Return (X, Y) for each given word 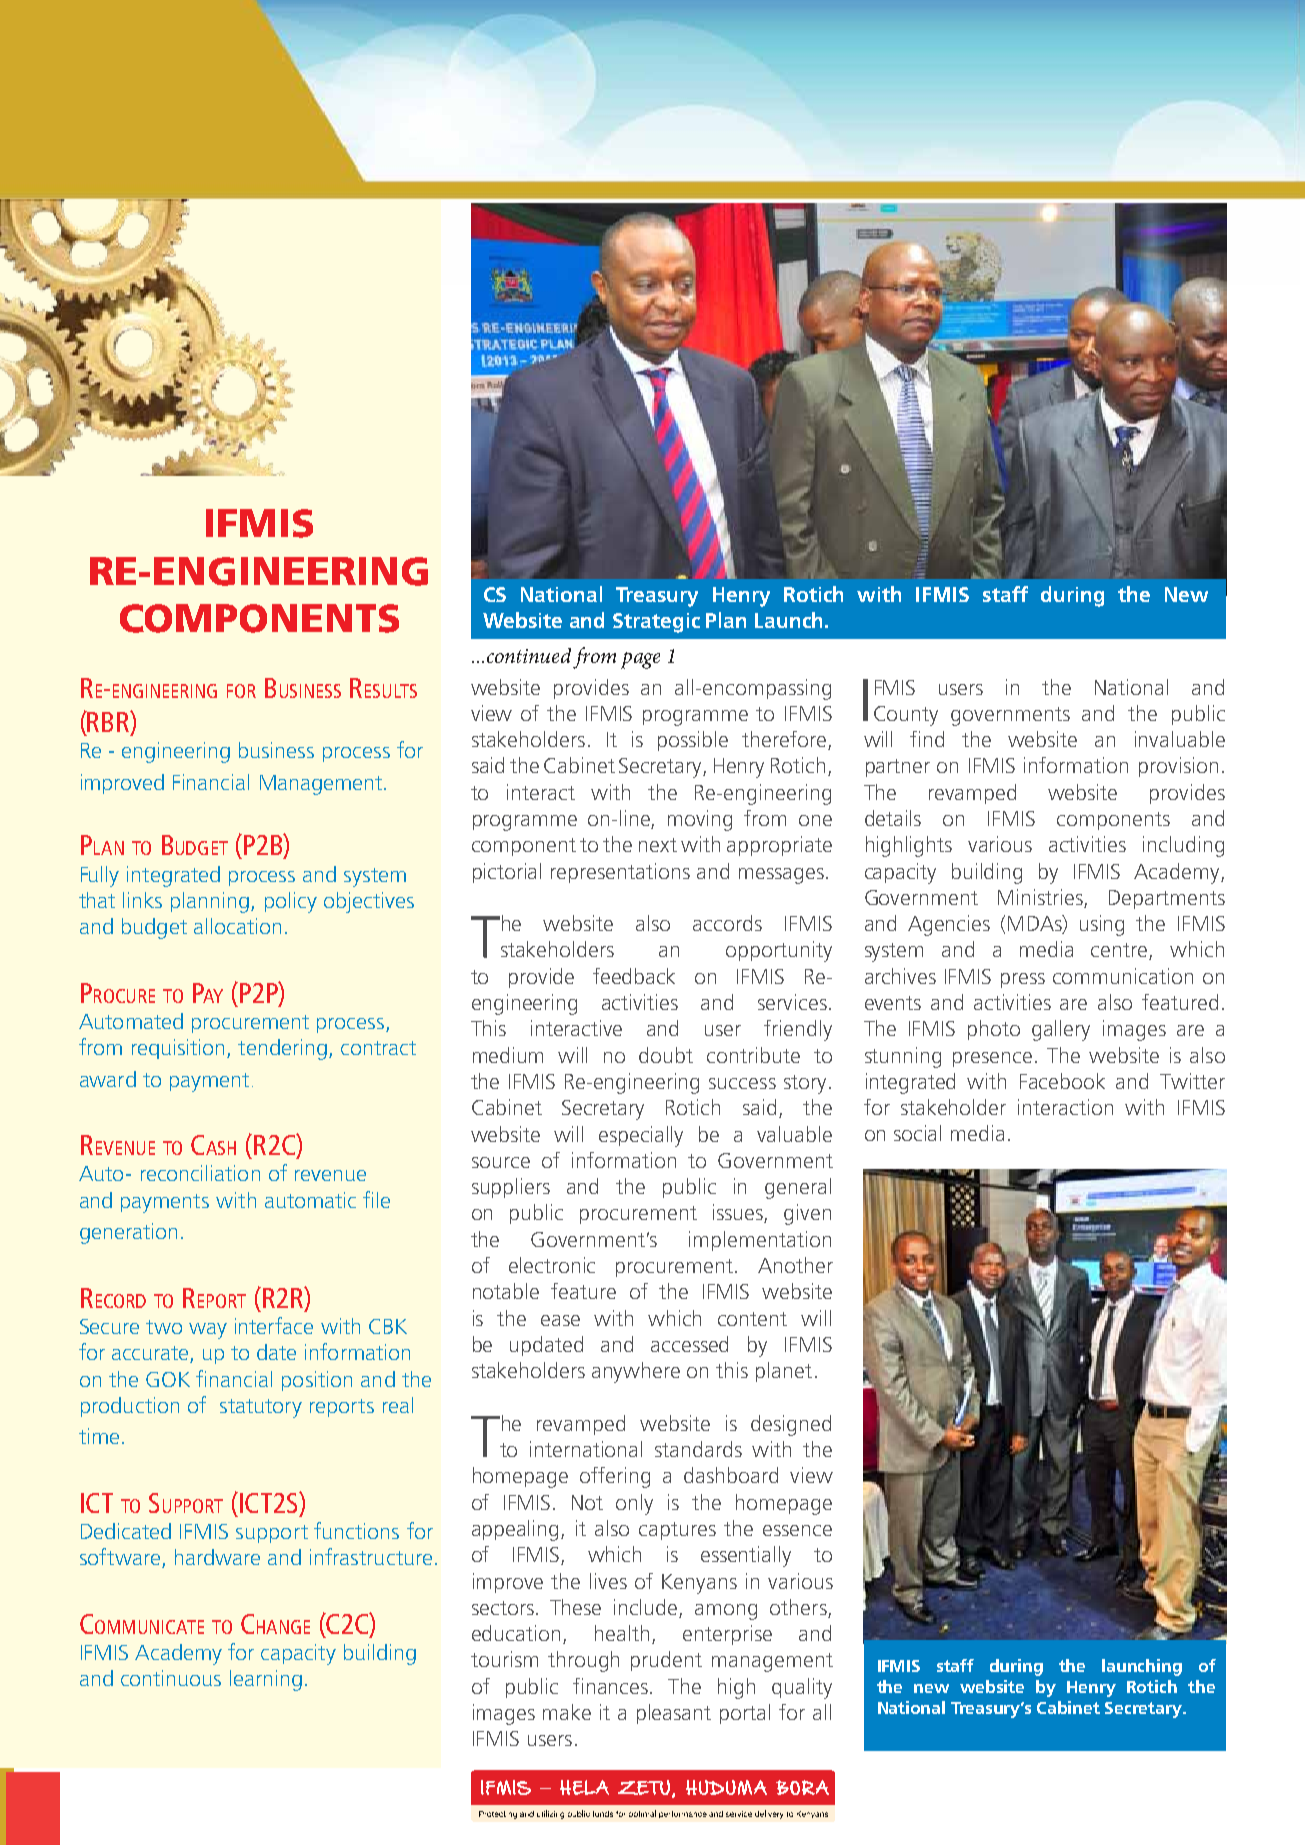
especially (641, 1136)
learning (266, 1680)
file (376, 1199)
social (917, 1133)
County (906, 716)
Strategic (656, 623)
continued (529, 655)
